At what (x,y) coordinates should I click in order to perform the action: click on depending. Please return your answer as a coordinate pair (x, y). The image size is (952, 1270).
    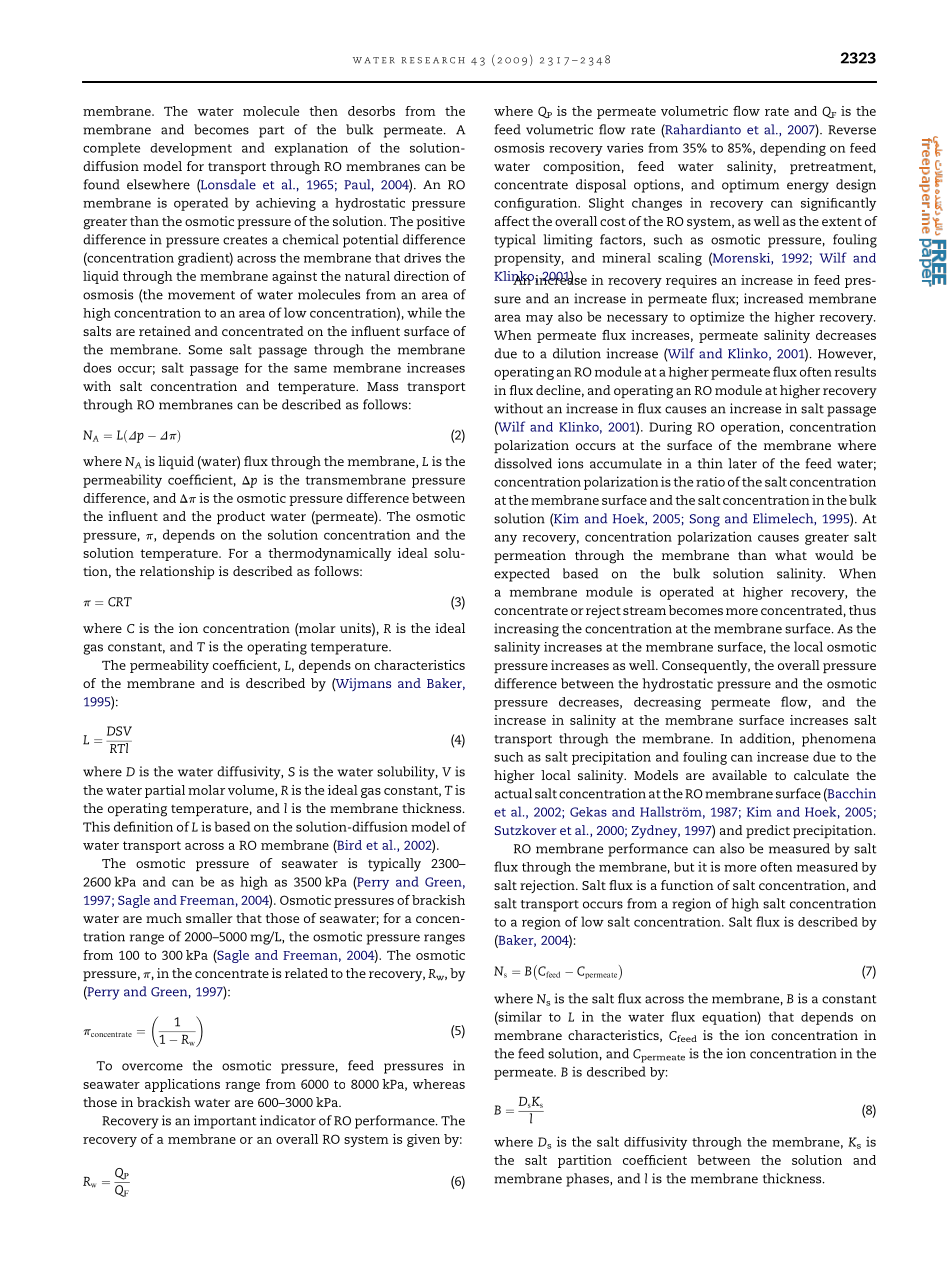
    Looking at the image, I should click on (793, 149).
